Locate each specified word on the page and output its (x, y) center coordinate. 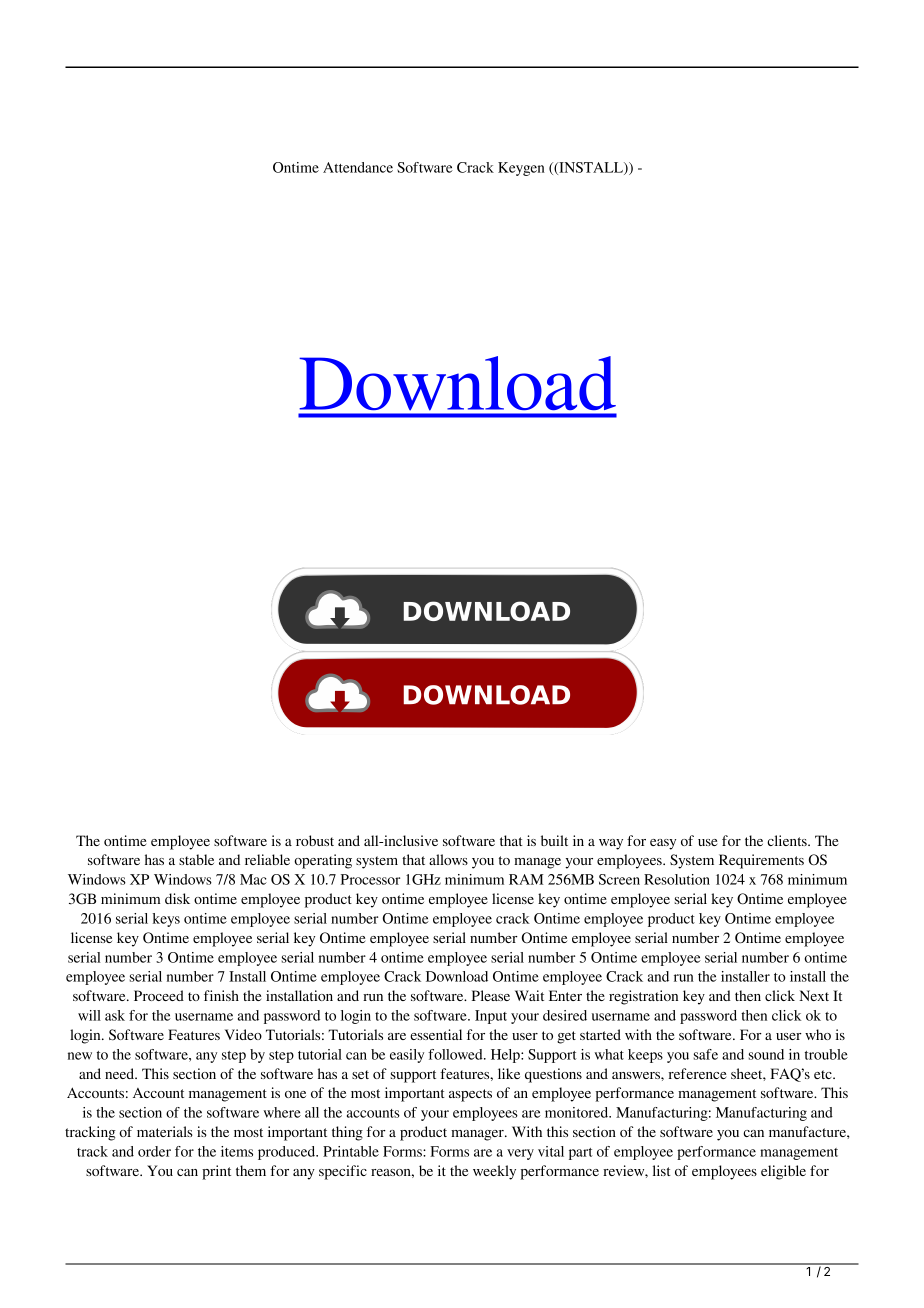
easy (663, 844)
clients (788, 840)
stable (196, 859)
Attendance (358, 167)
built (554, 840)
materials (165, 1131)
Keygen (521, 169)
